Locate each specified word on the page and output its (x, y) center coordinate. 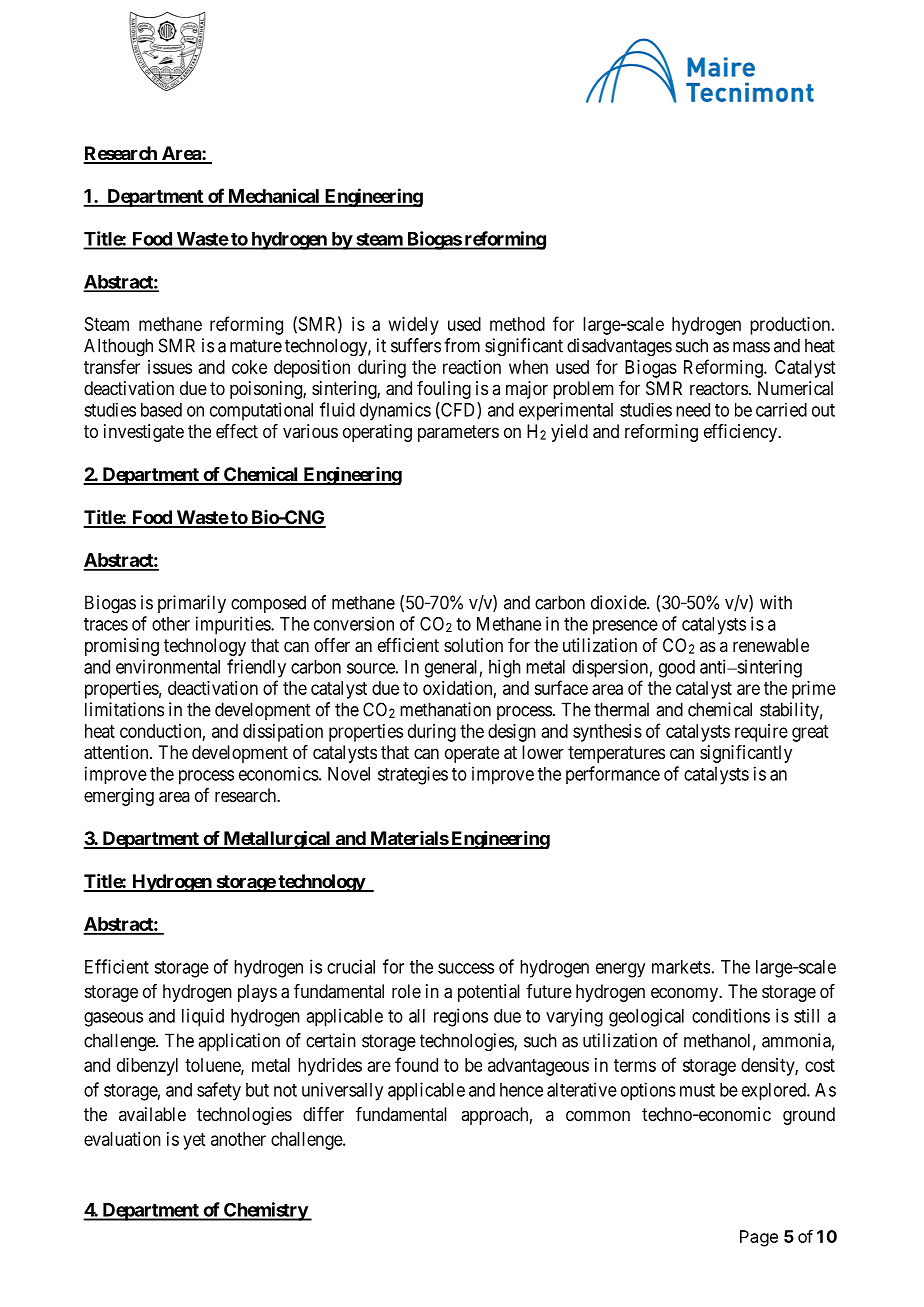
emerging (119, 797)
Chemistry (265, 1211)
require (761, 733)
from (462, 345)
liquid (203, 1017)
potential (489, 993)
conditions (731, 1015)
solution (473, 645)
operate (472, 754)
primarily (192, 604)
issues (170, 367)
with (776, 602)
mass (751, 347)
